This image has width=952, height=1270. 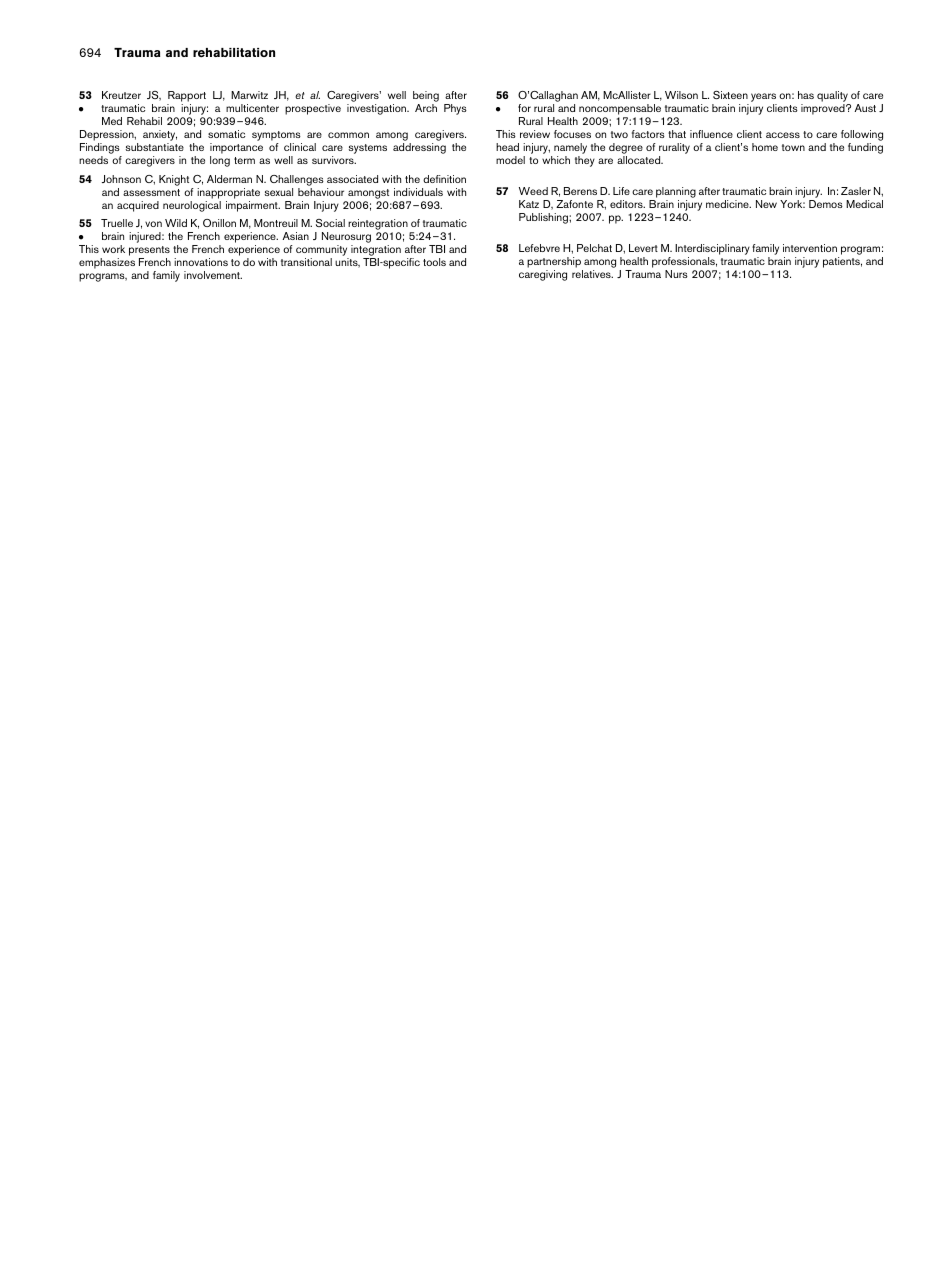 I want to click on assessment, so click(x=151, y=192).
